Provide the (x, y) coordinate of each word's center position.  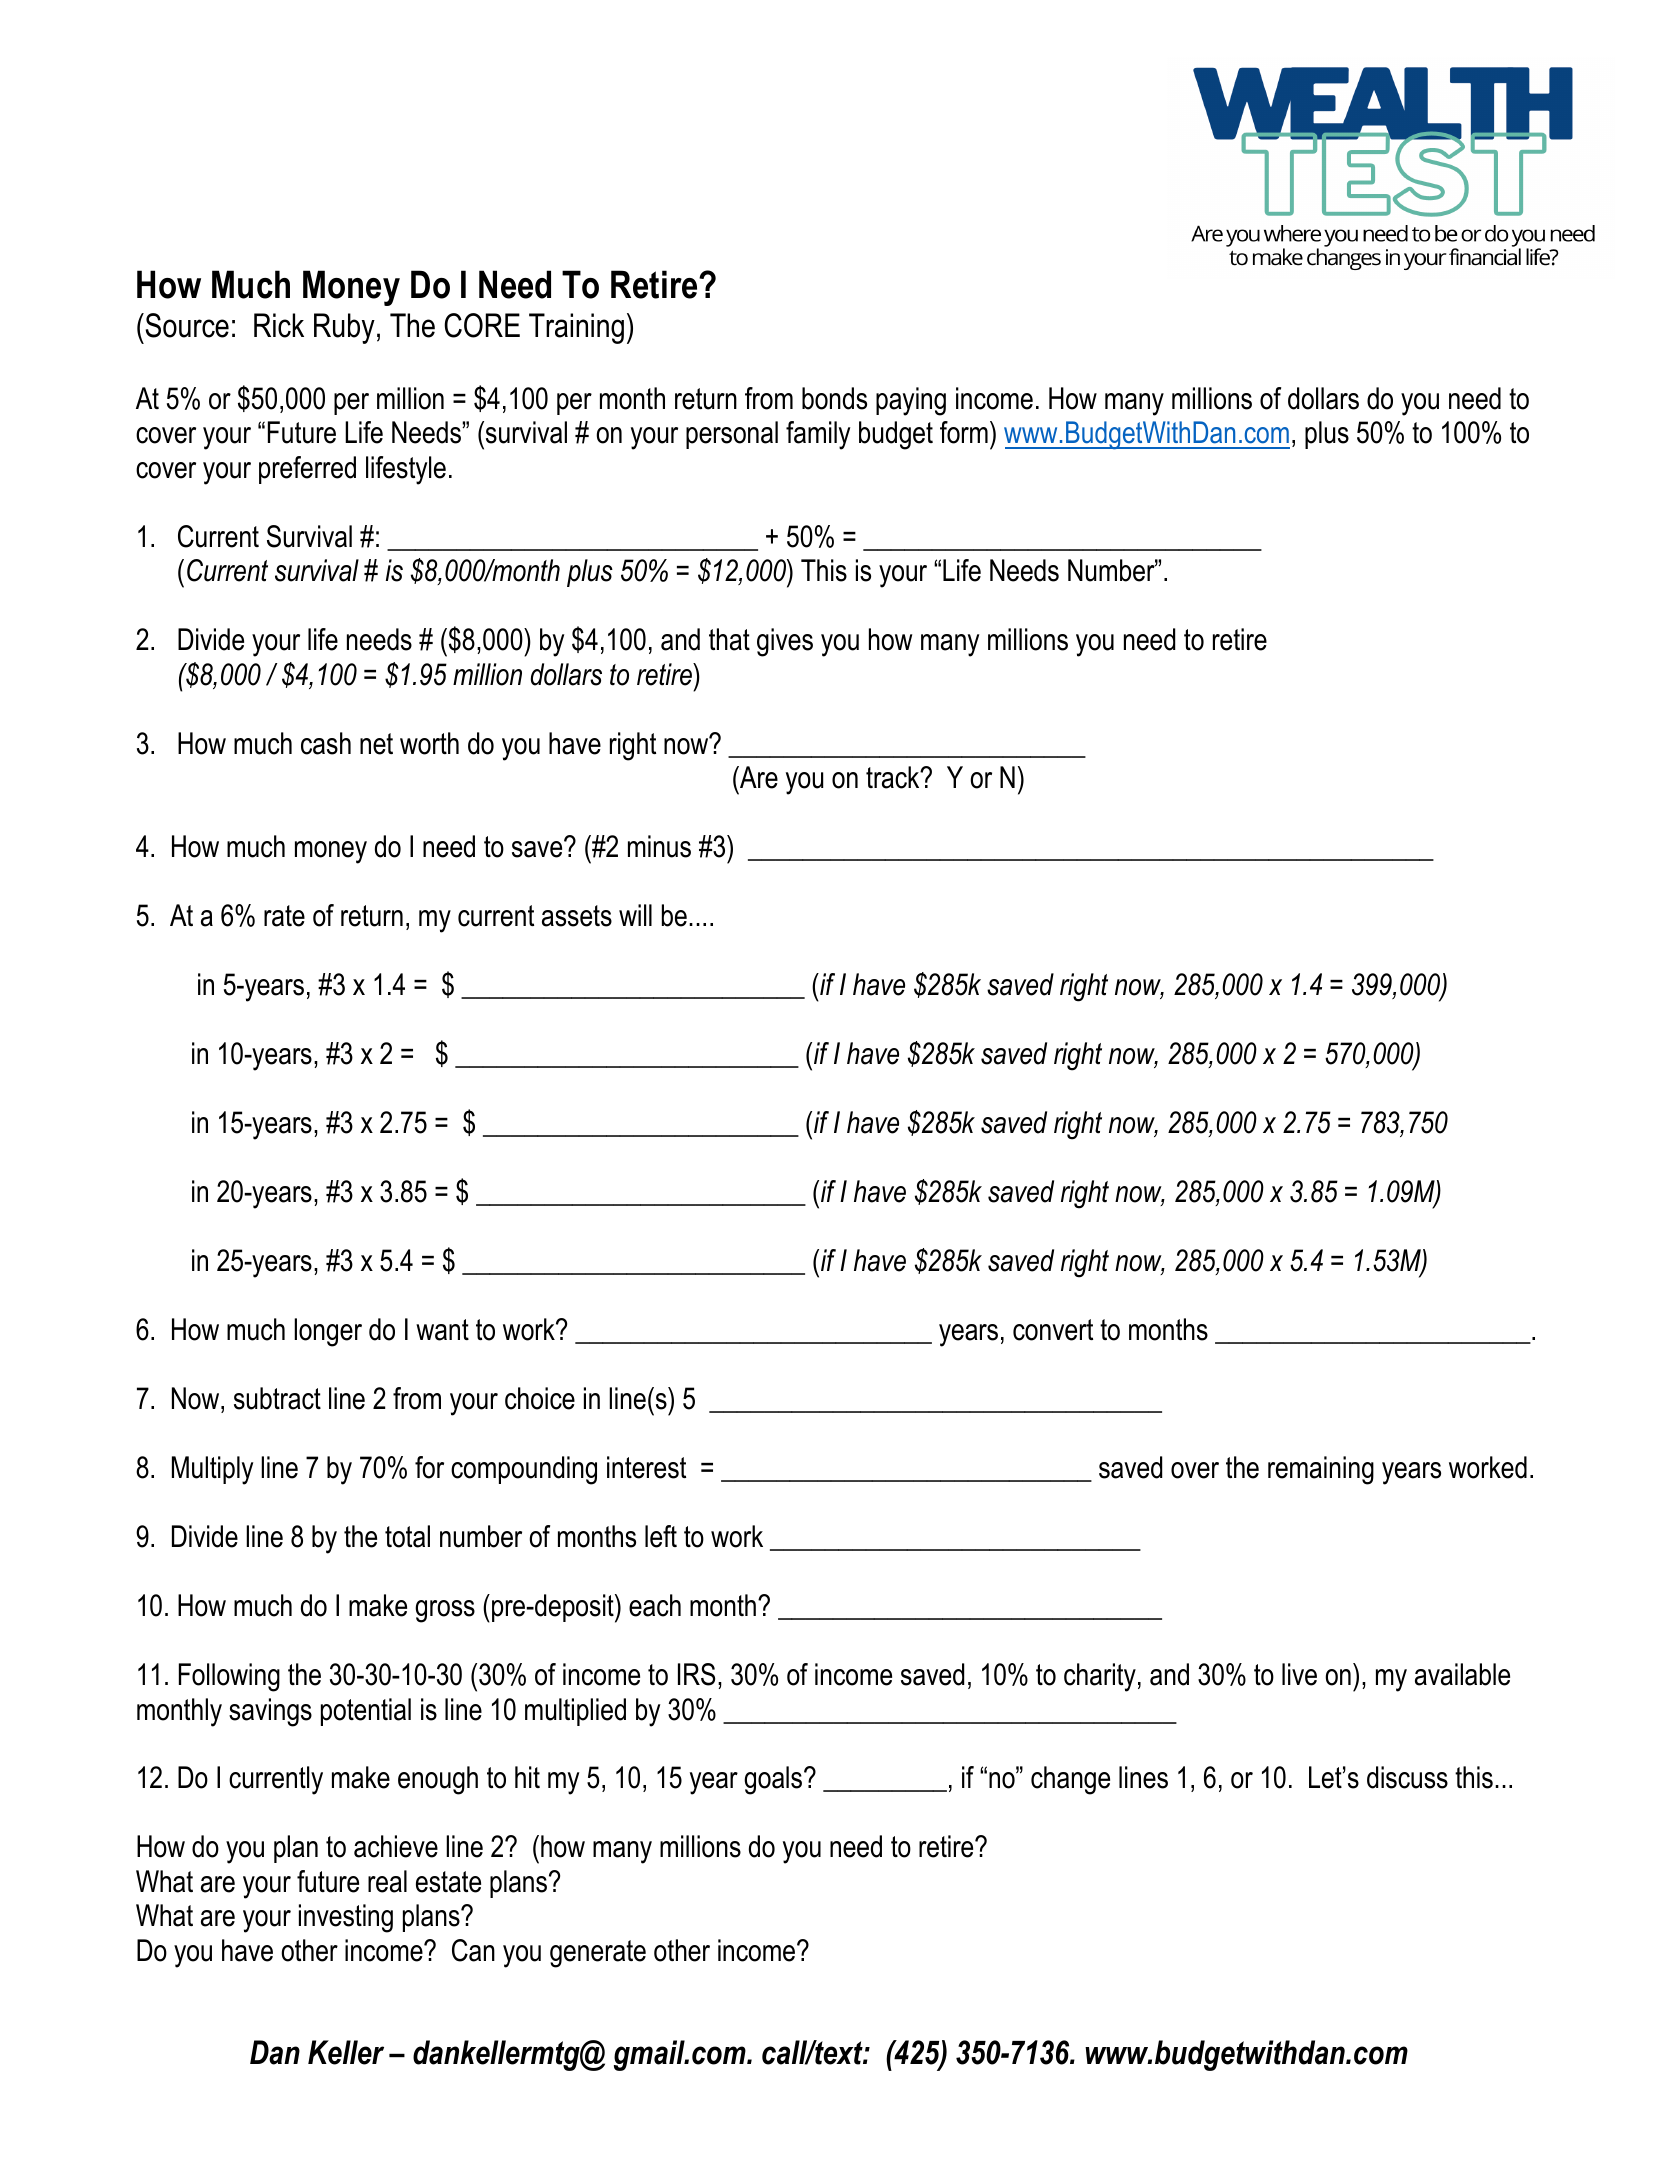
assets (577, 916)
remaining (1321, 1470)
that (729, 639)
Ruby (344, 328)
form (964, 432)
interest (646, 1467)
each (655, 1605)
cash (326, 743)
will (635, 915)
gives (785, 642)
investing (346, 1918)
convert (1053, 1330)
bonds (834, 398)
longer (328, 1332)
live (1299, 1674)
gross (445, 1611)
